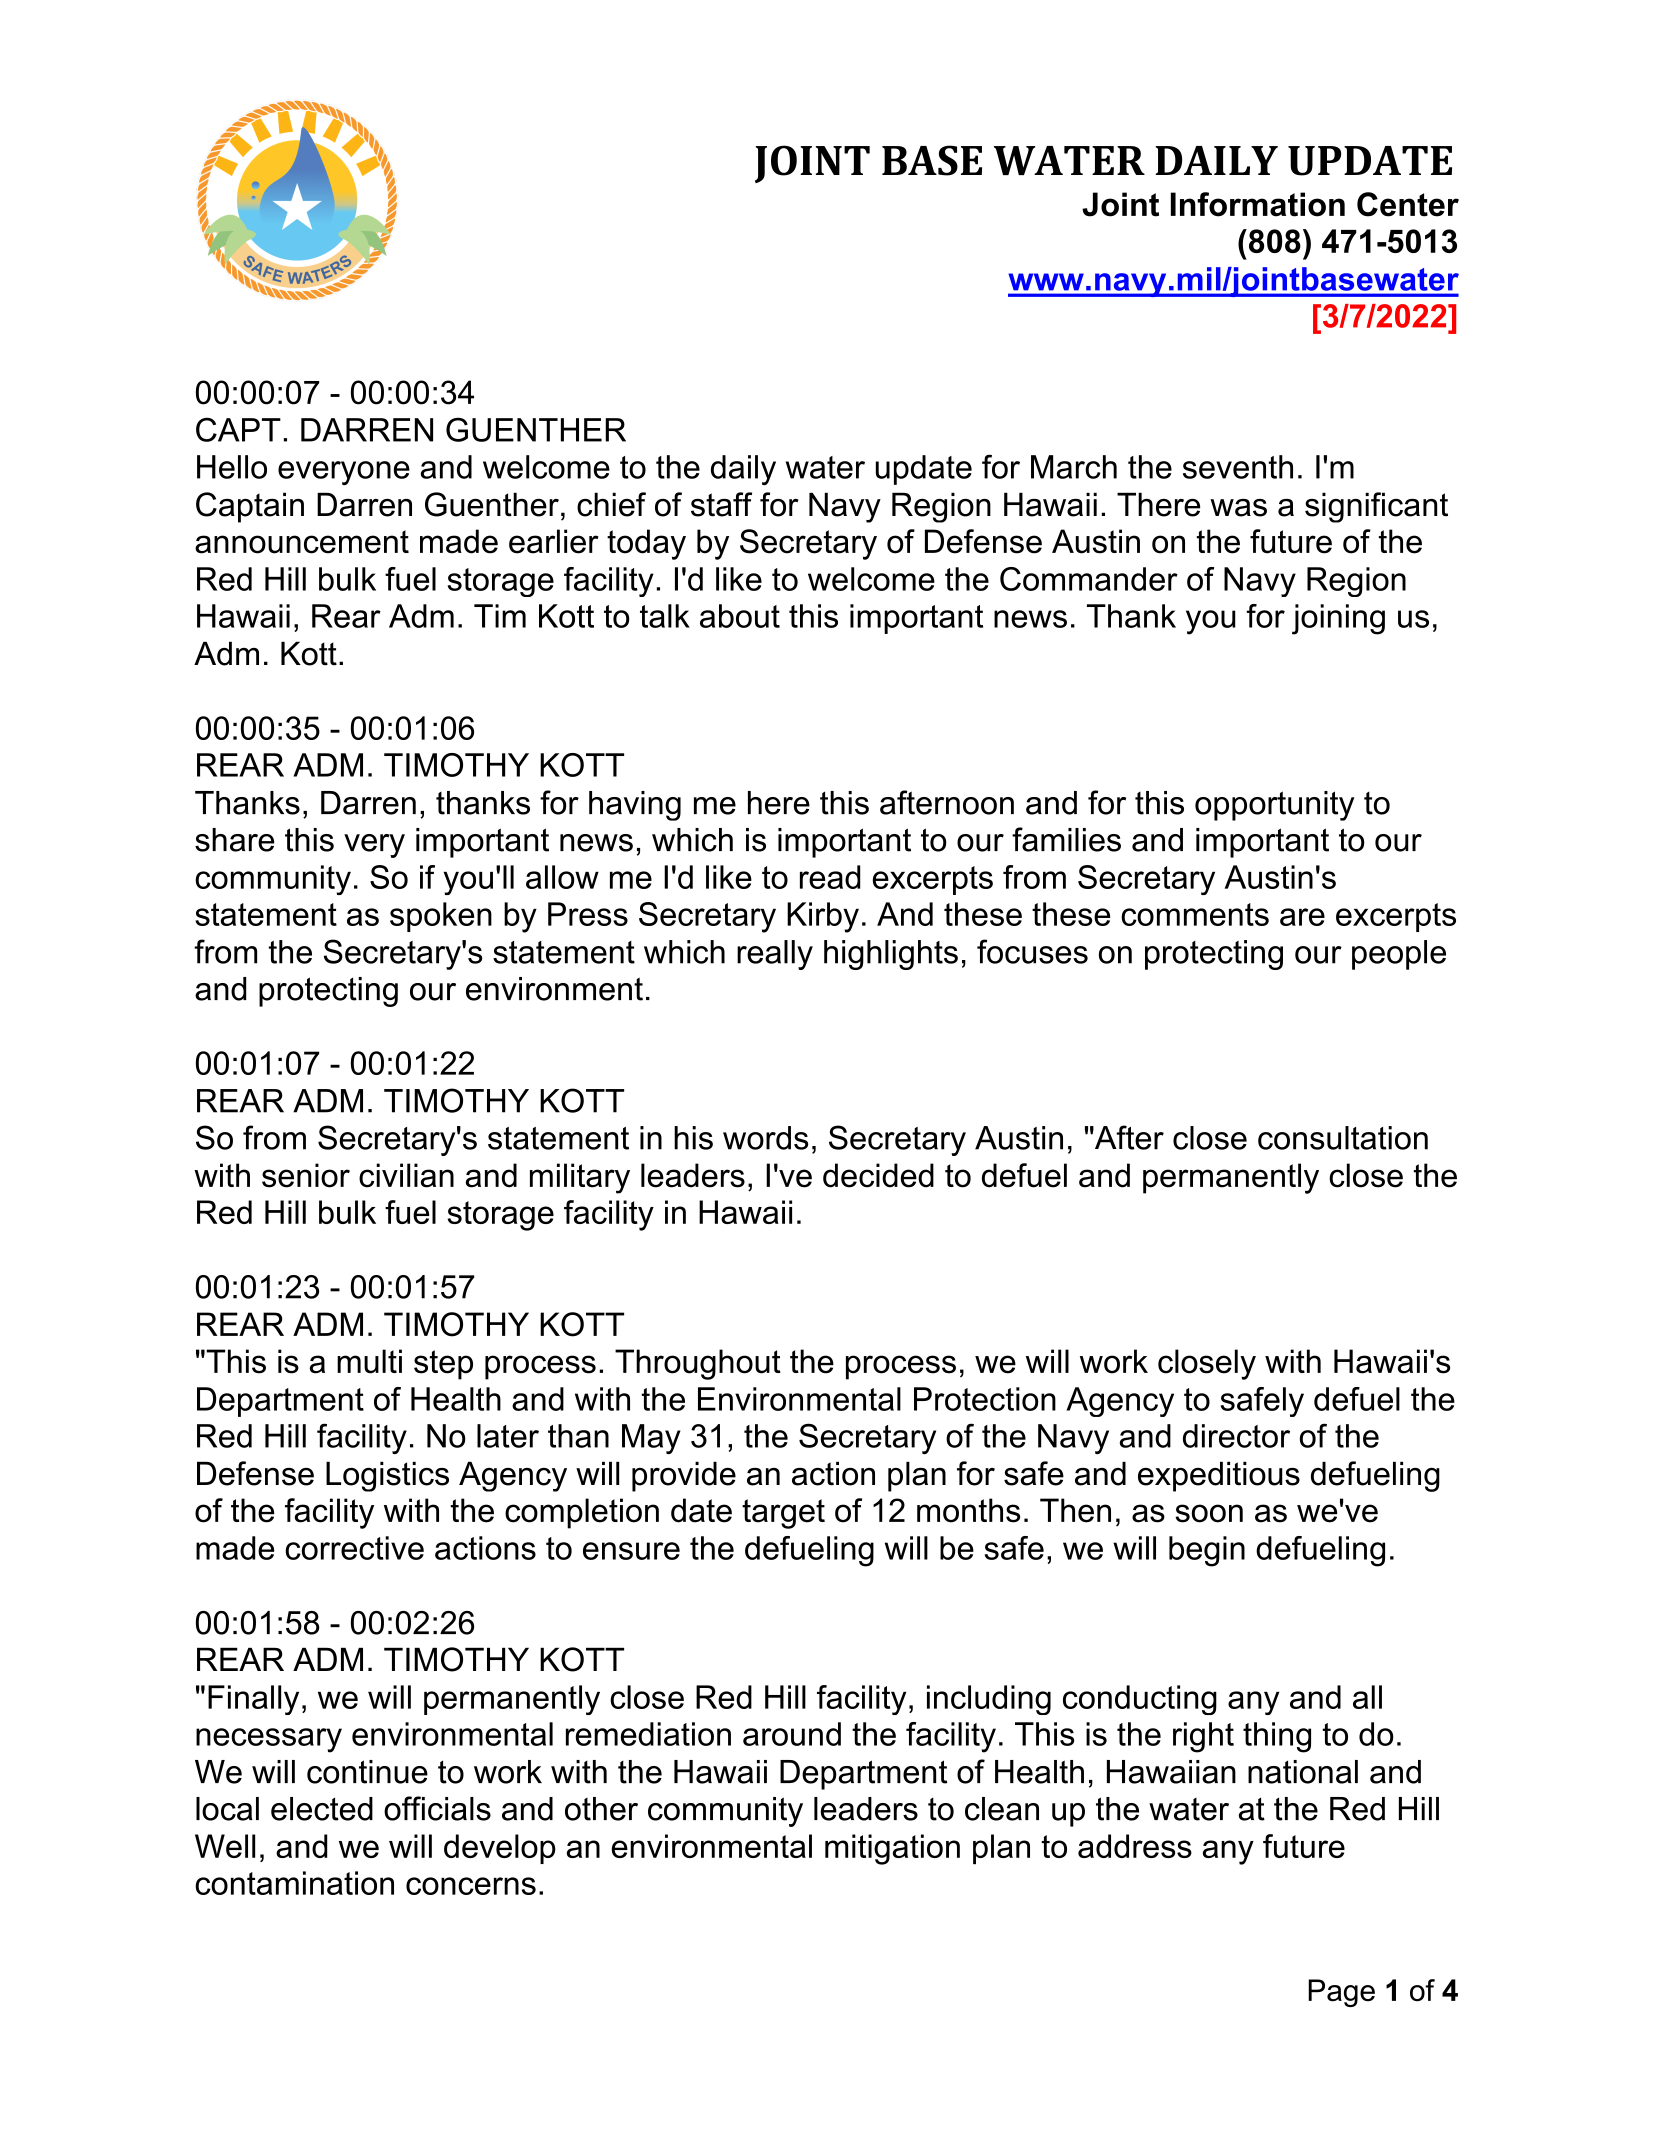 This image has height=2139, width=1653. I want to click on corrective, so click(354, 1548).
